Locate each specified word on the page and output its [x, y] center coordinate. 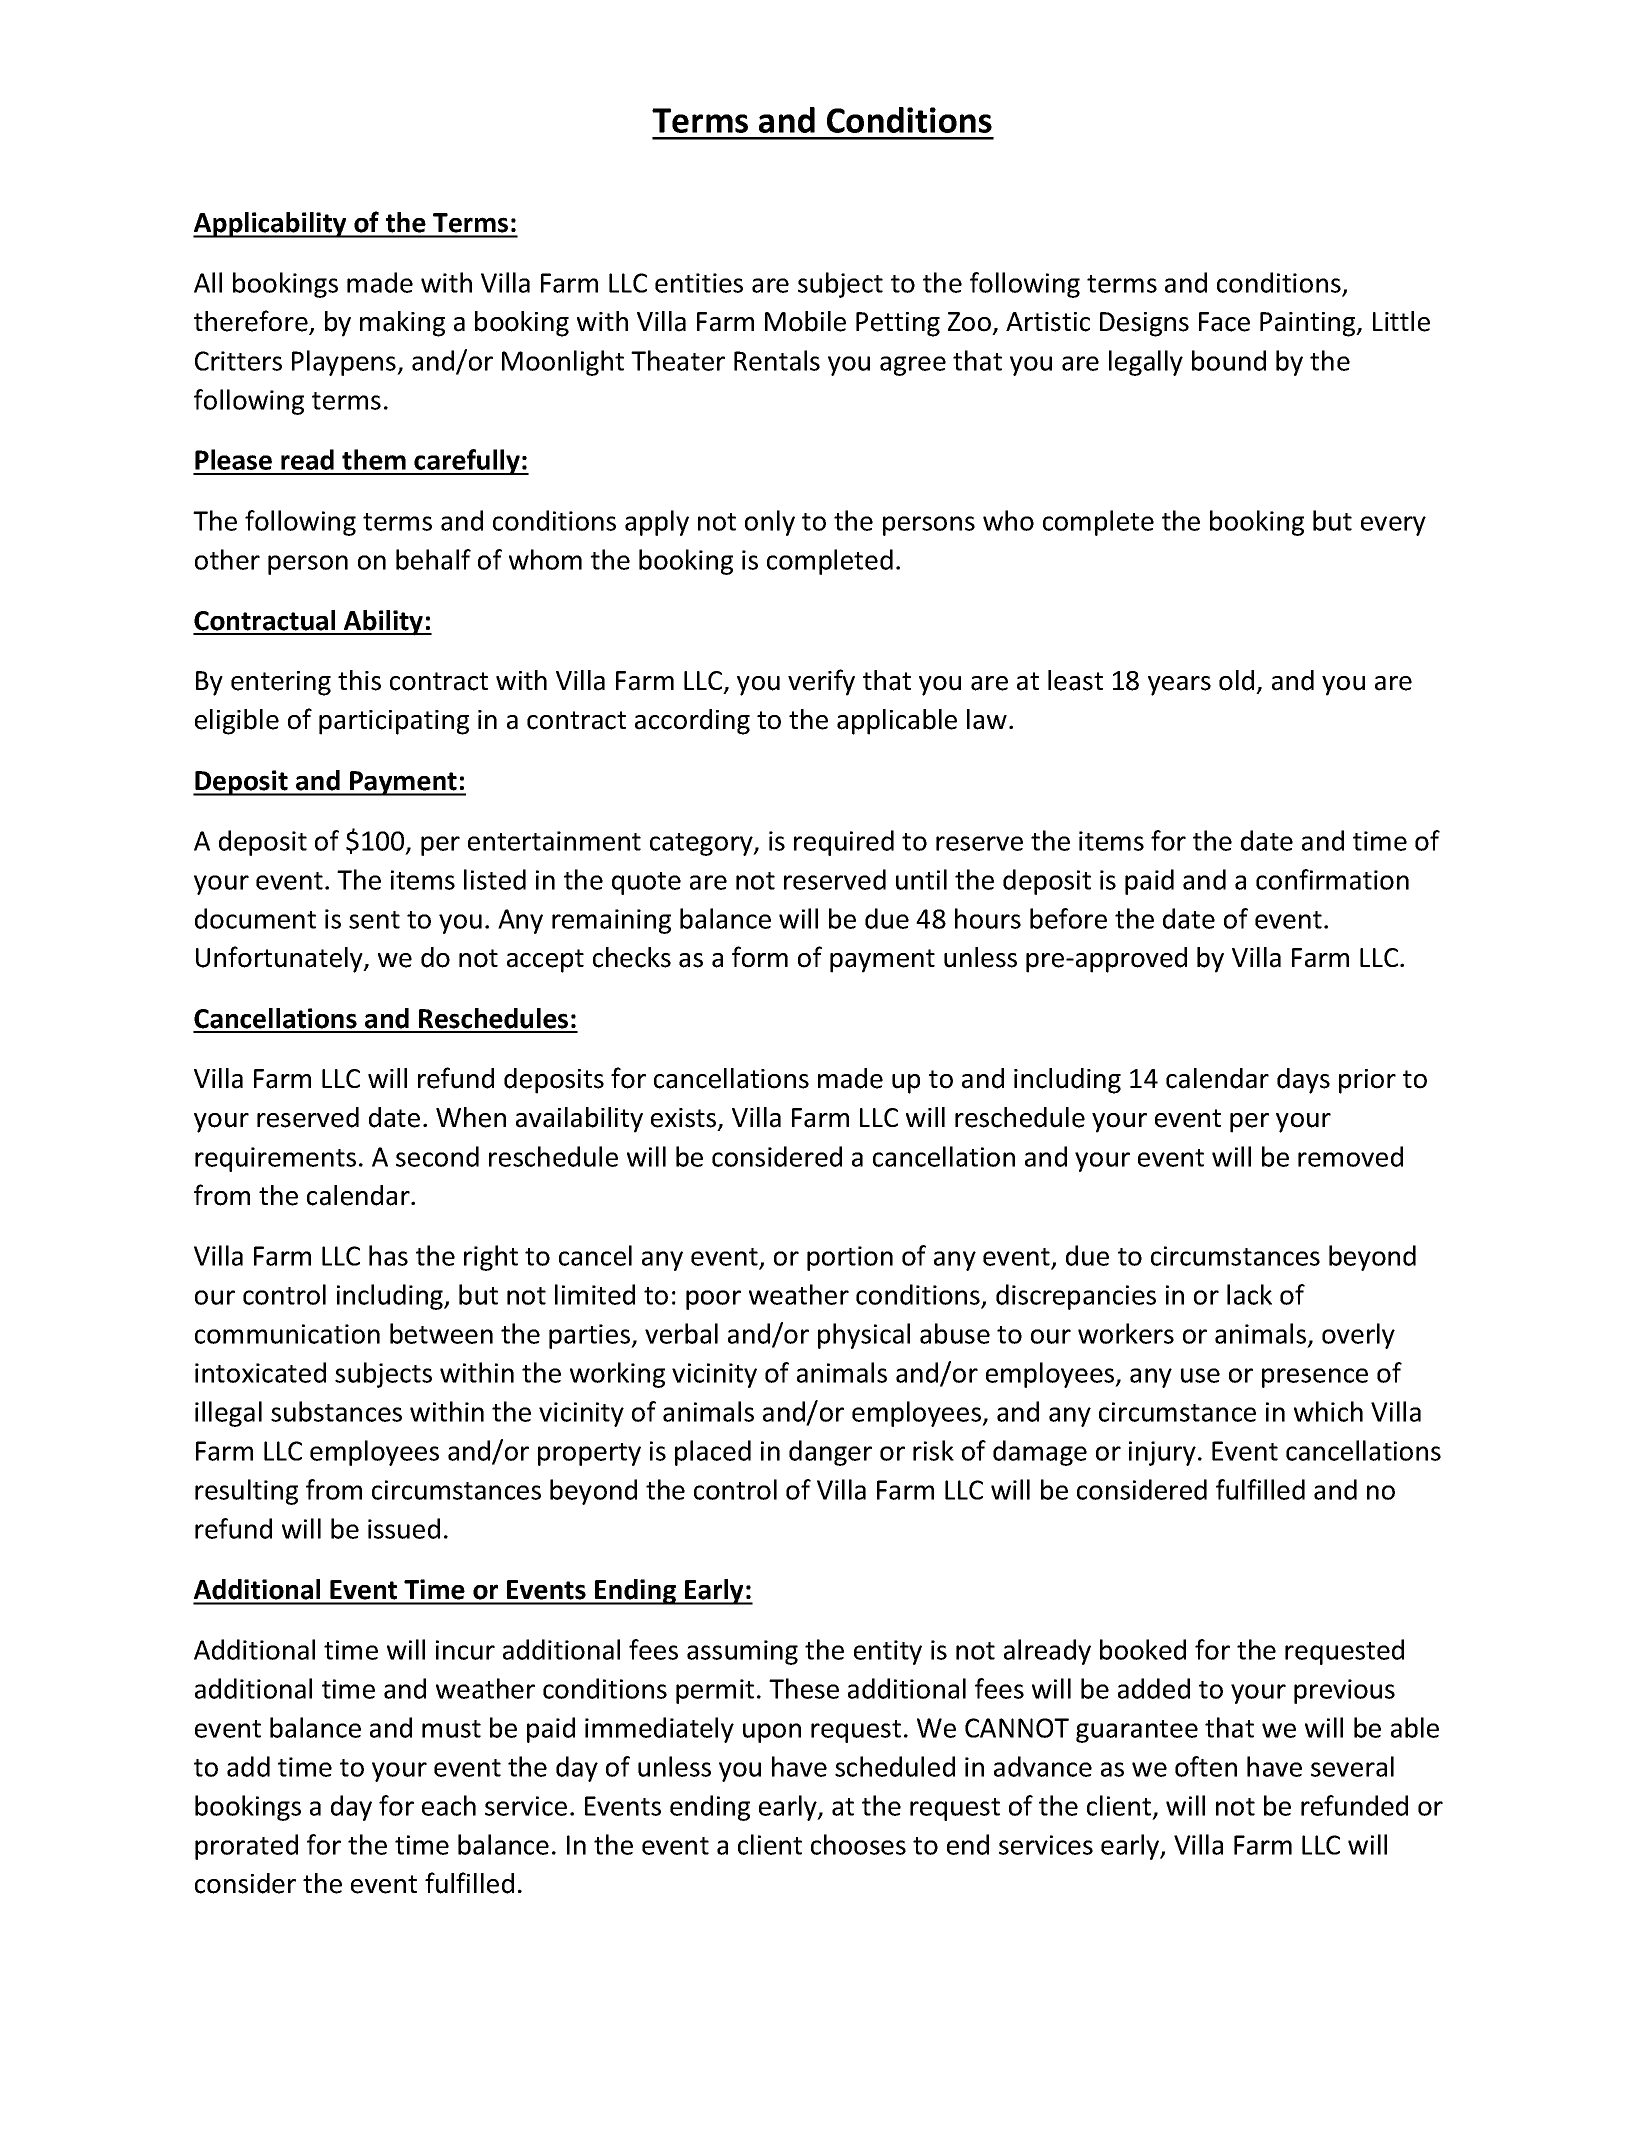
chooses [858, 1844]
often [1206, 1766]
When [471, 1117]
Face [1224, 322]
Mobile [805, 321]
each [449, 1805]
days [1303, 1081]
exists [685, 1119]
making [402, 324]
